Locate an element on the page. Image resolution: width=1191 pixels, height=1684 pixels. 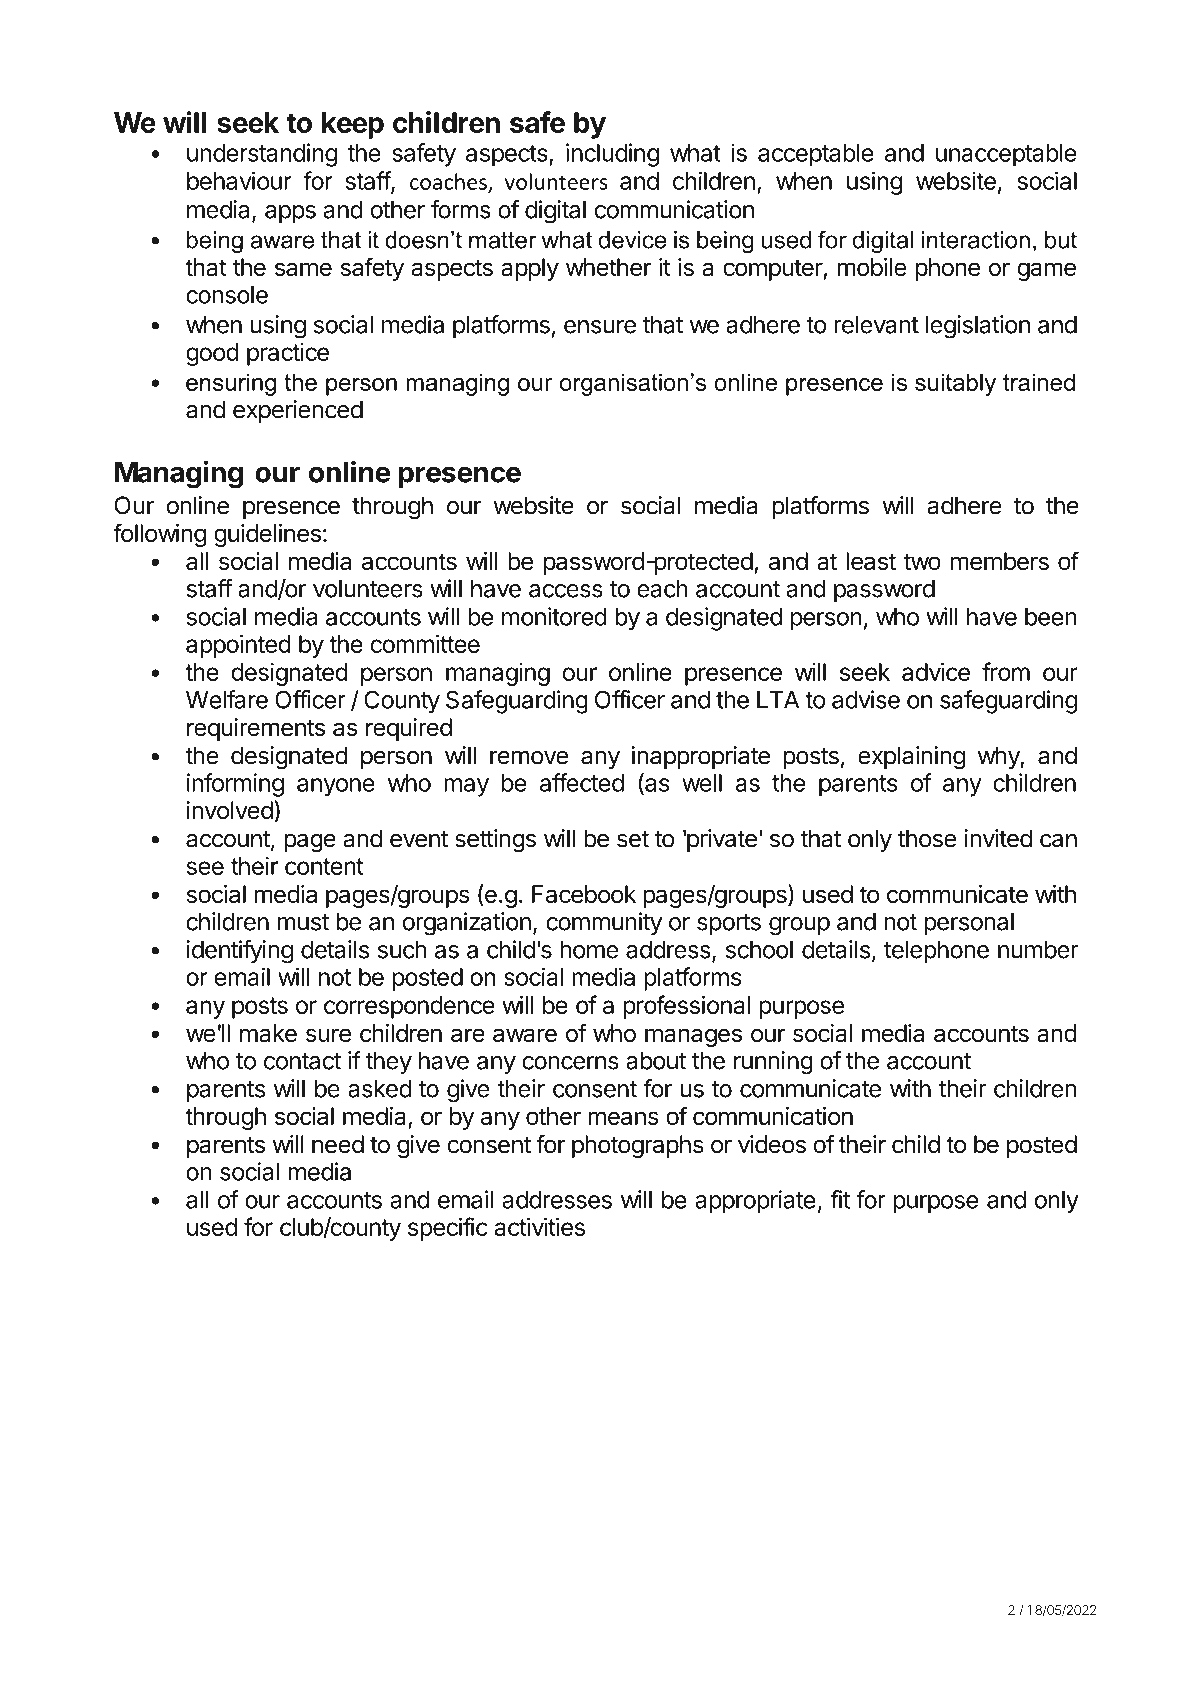
monitored is located at coordinates (554, 616).
